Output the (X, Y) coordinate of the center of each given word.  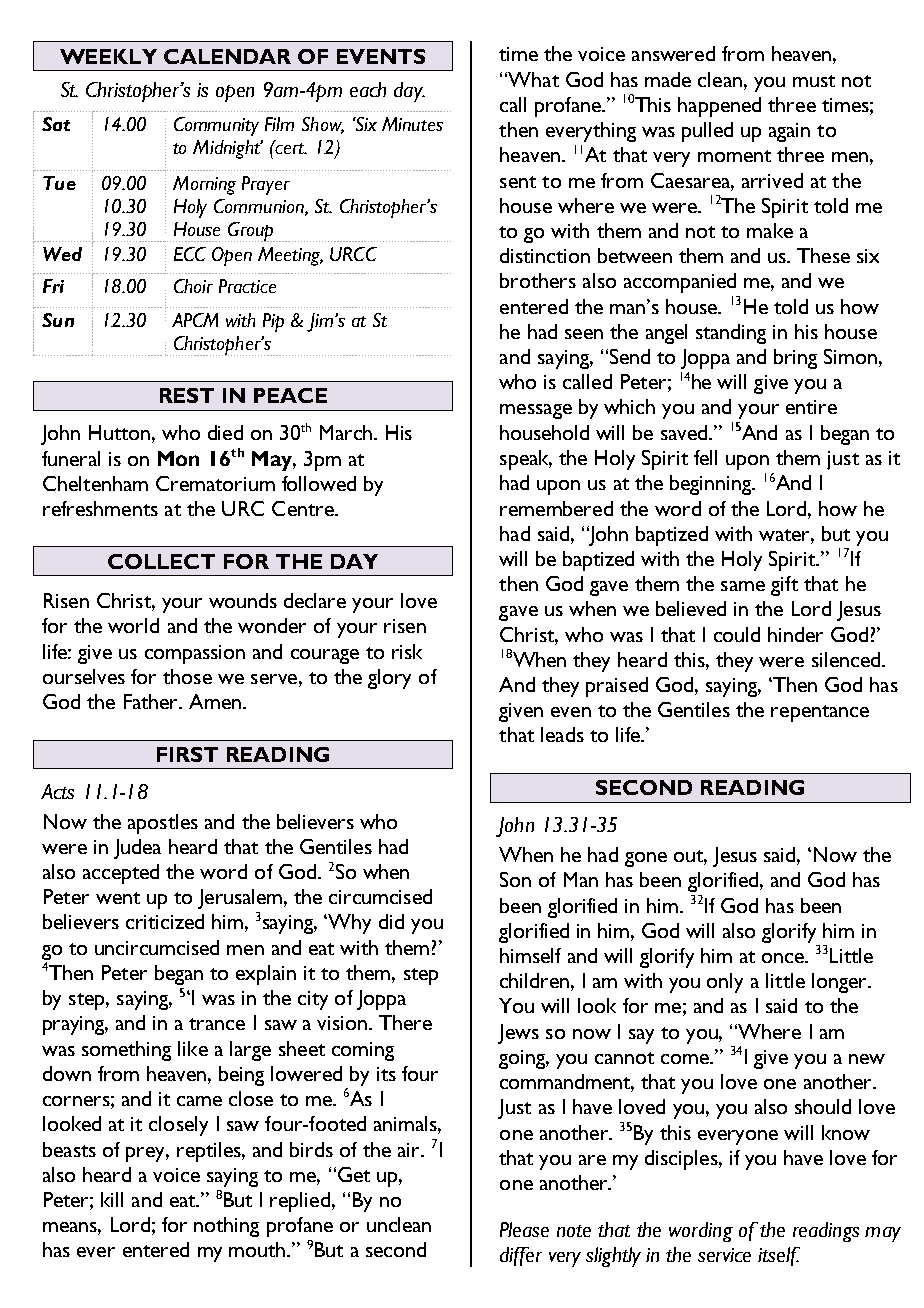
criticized (165, 921)
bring (795, 359)
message (536, 411)
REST (187, 395)
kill (112, 1199)
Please (524, 1229)
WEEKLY (108, 56)
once (784, 958)
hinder (795, 634)
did (391, 921)
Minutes (412, 124)
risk (407, 651)
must (814, 81)
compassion (195, 654)
